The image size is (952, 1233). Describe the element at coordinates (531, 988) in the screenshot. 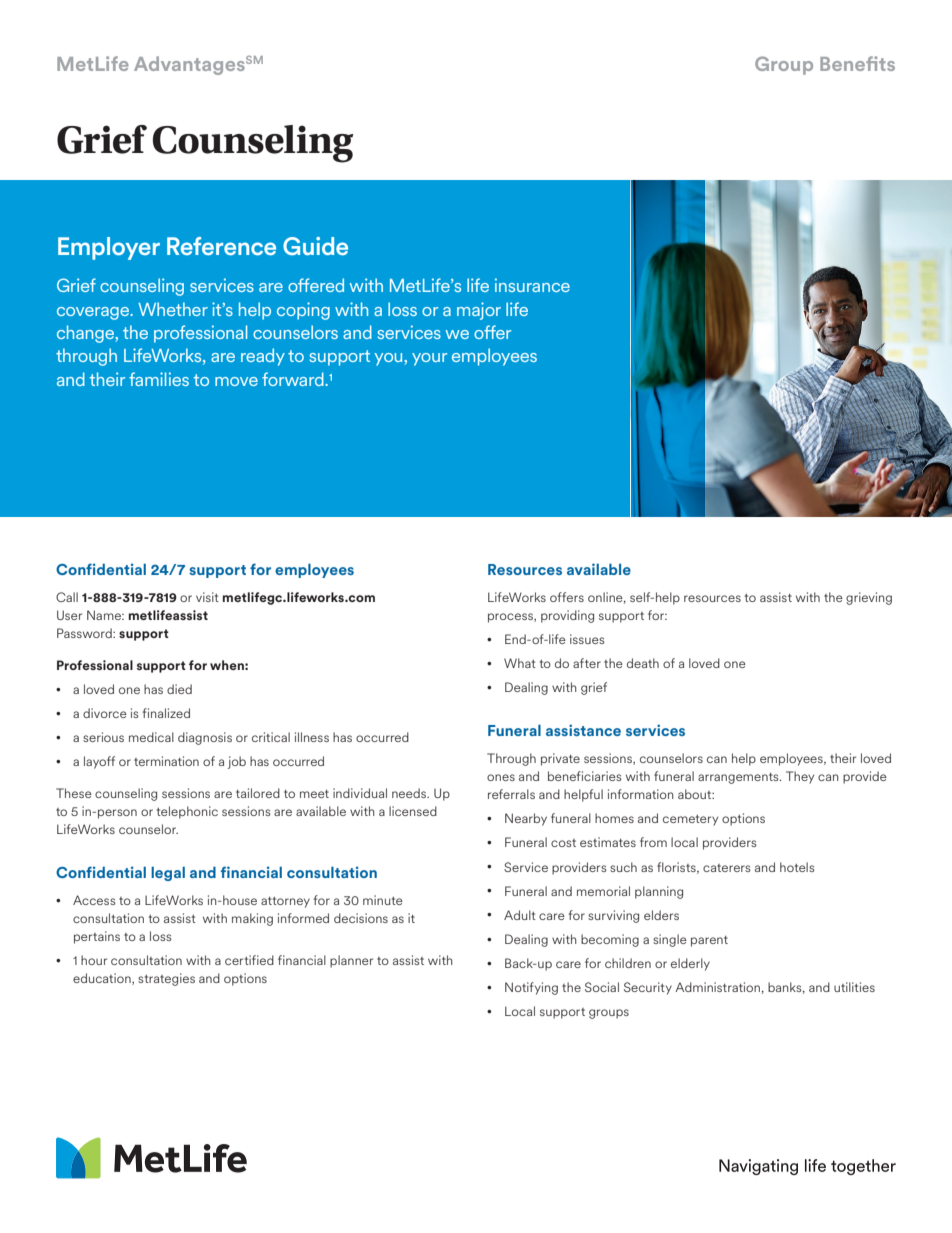

I see `Notifying` at that location.
